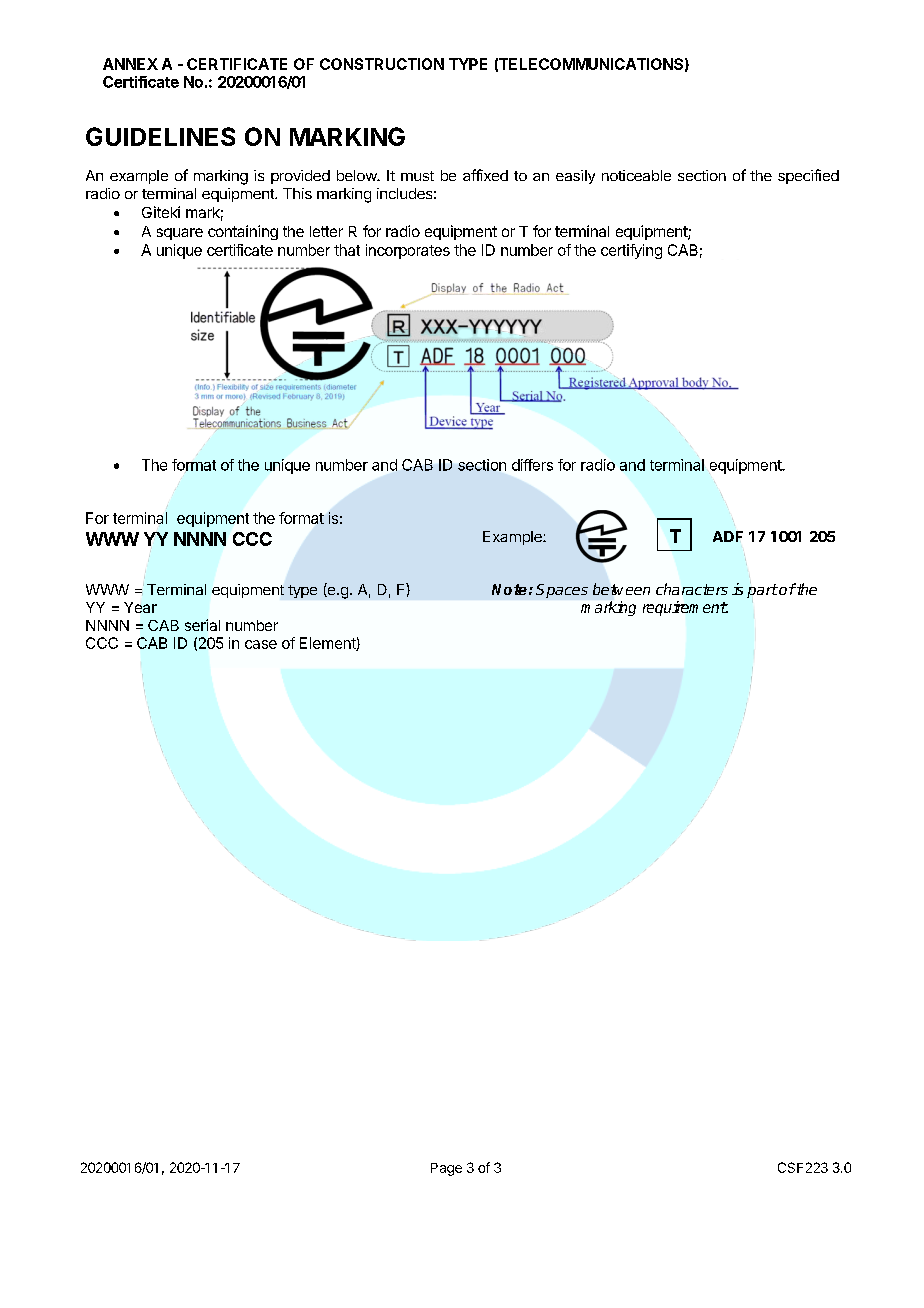  I want to click on characters, so click(692, 589).
